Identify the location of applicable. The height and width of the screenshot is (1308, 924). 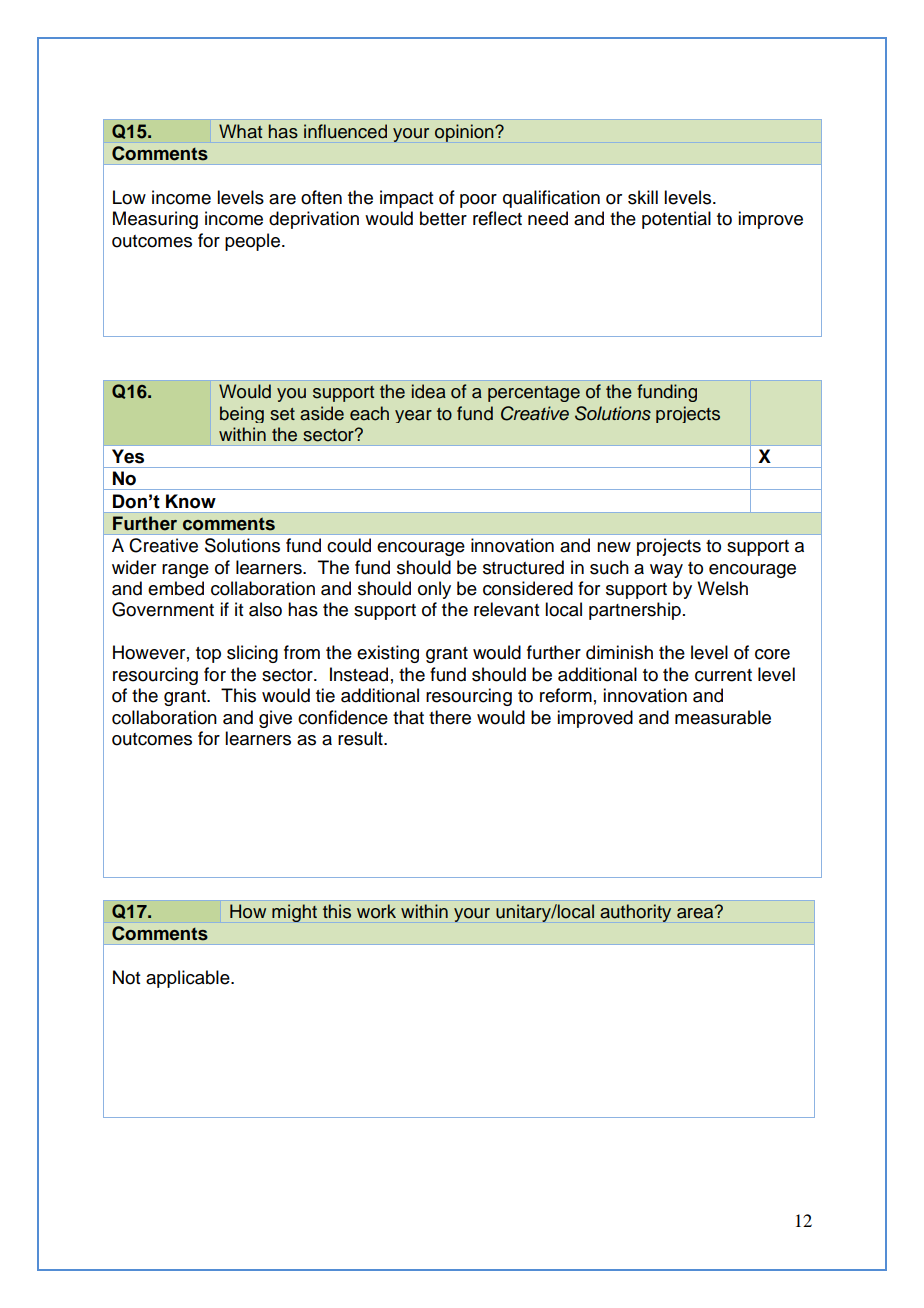
(189, 979).
